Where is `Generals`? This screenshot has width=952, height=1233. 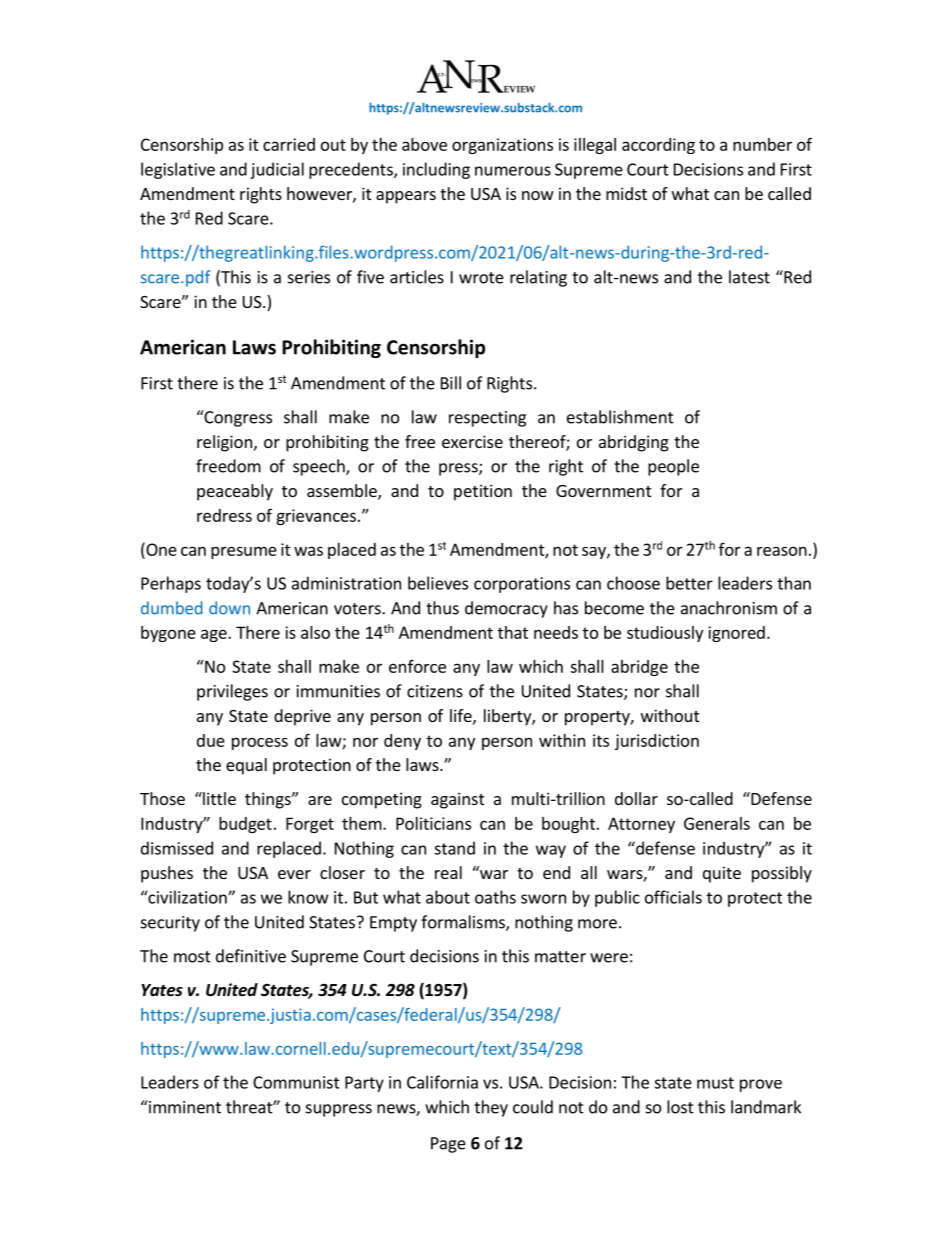
Generals is located at coordinates (717, 823).
